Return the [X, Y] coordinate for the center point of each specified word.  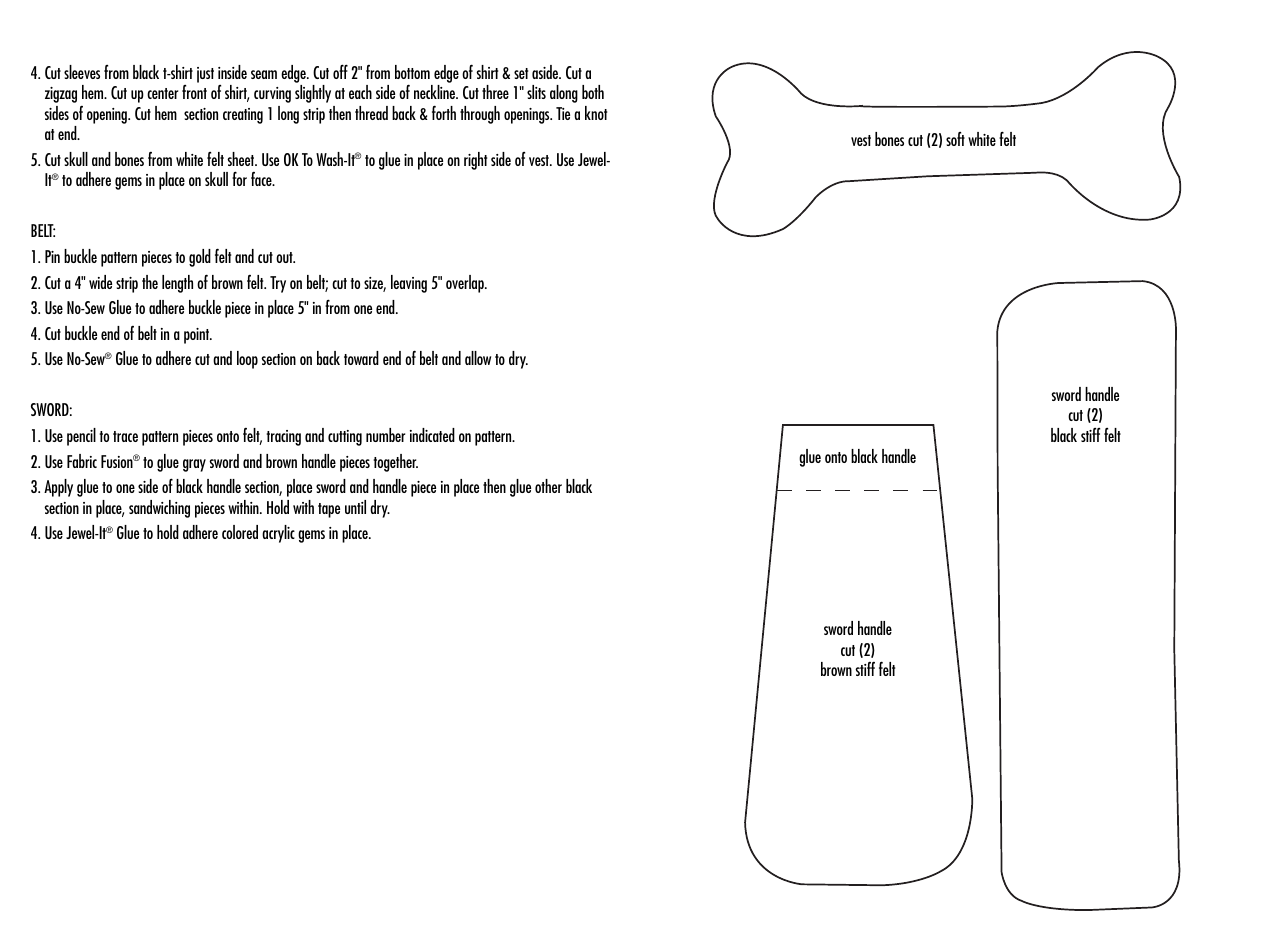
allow [478, 358]
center [162, 93]
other [548, 486]
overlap [466, 284]
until [355, 507]
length [177, 284]
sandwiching [159, 509]
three [495, 92]
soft [955, 139]
